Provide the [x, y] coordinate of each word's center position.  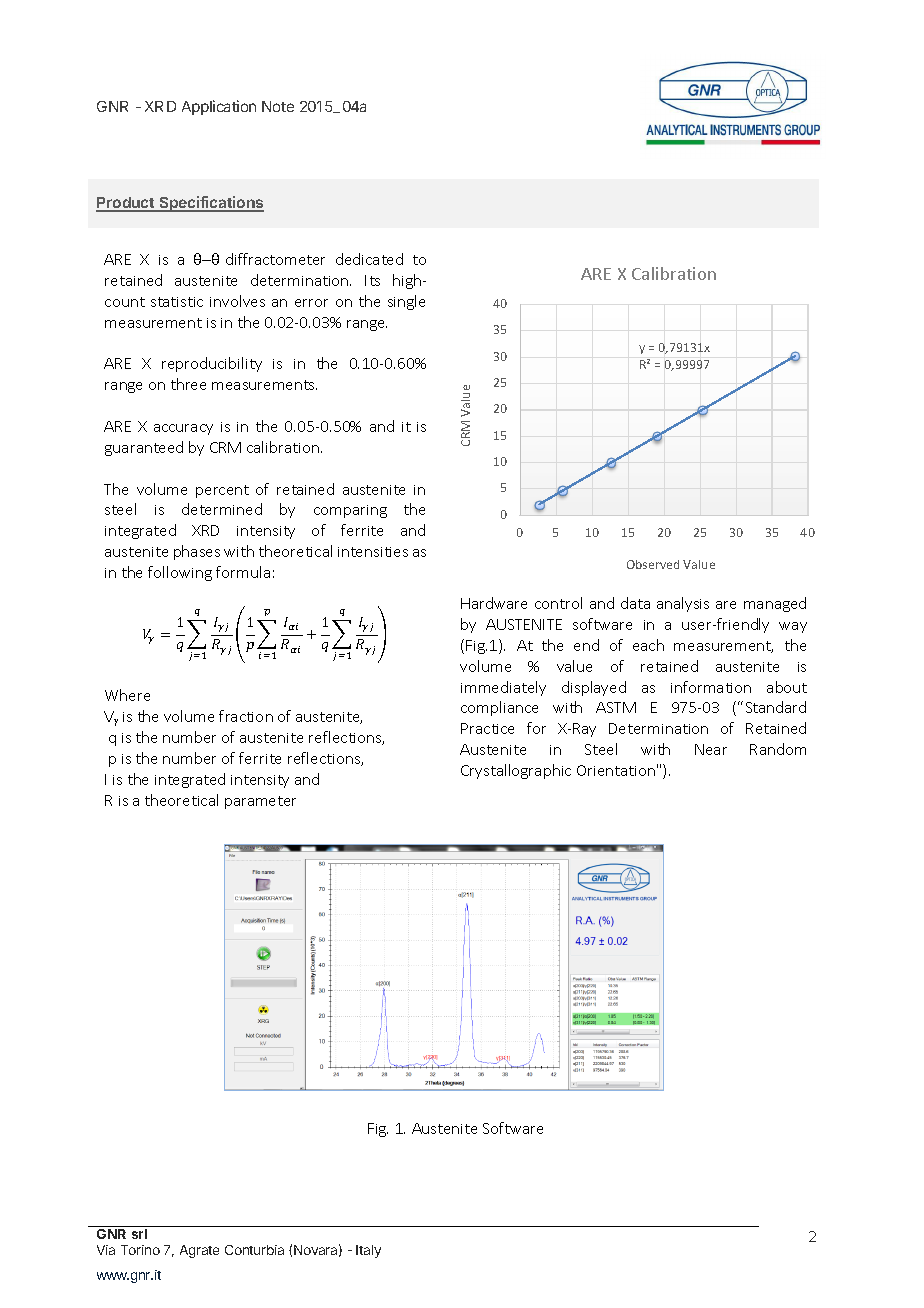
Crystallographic [516, 771]
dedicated [369, 259]
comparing [350, 511]
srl [139, 1234]
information [711, 687]
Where [127, 695]
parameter [260, 802]
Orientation [616, 770]
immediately [503, 688]
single [406, 302]
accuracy [183, 429]
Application [219, 107]
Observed [653, 564]
